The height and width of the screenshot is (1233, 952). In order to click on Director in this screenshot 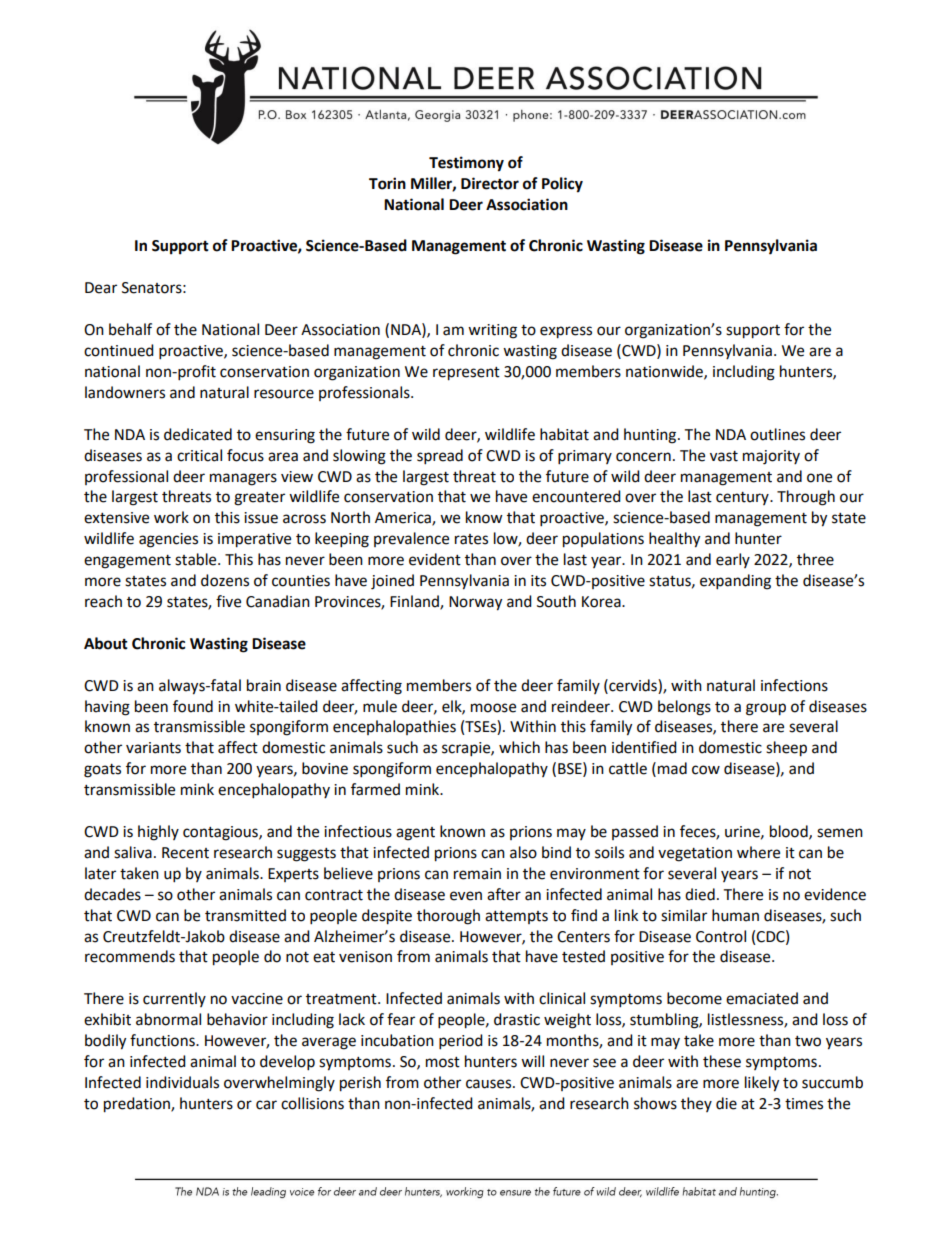, I will do `click(490, 183)`.
